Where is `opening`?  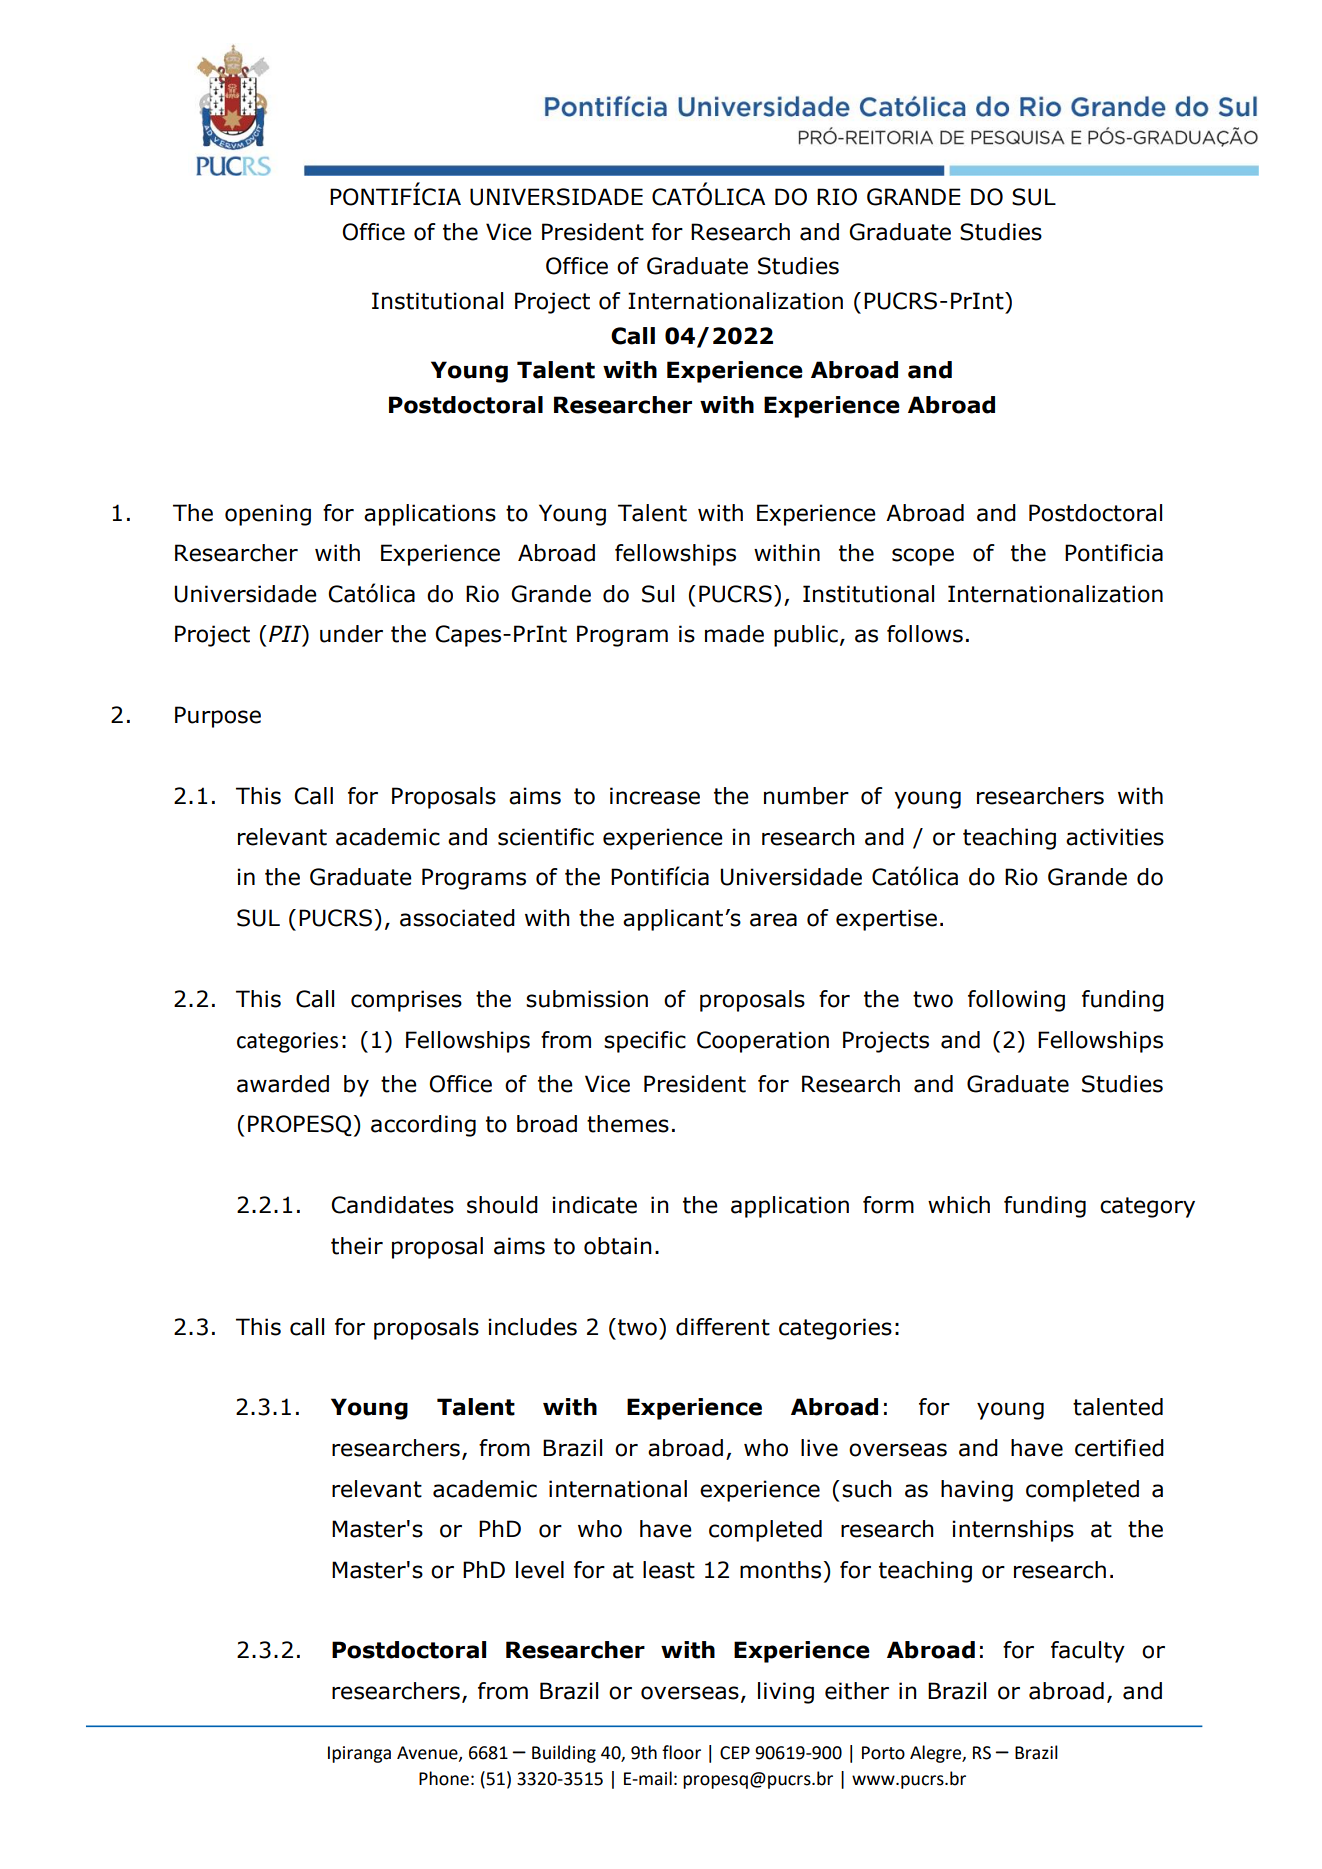 opening is located at coordinates (268, 515).
